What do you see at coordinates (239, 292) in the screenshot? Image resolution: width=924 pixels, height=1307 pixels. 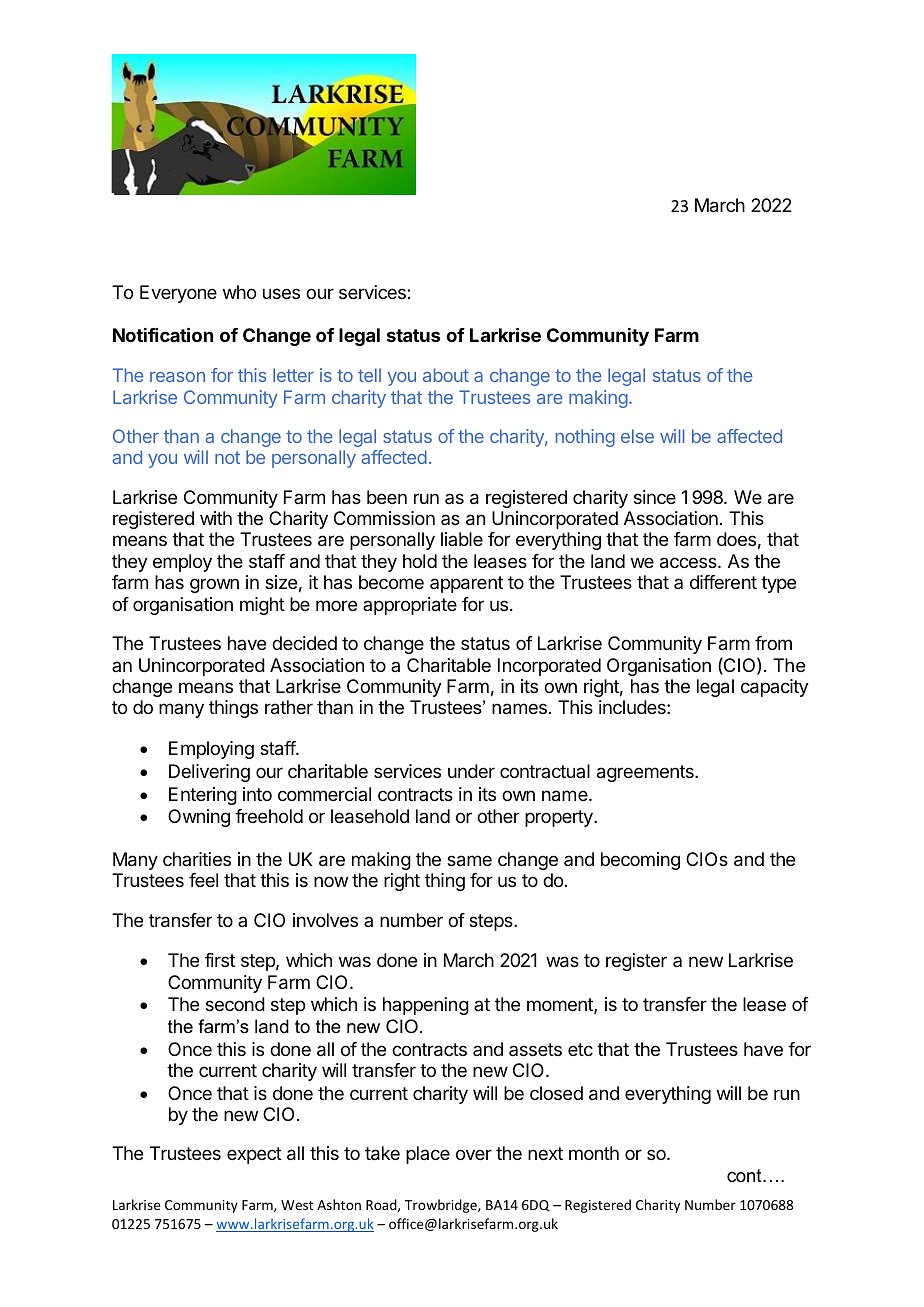 I see `who` at bounding box center [239, 292].
